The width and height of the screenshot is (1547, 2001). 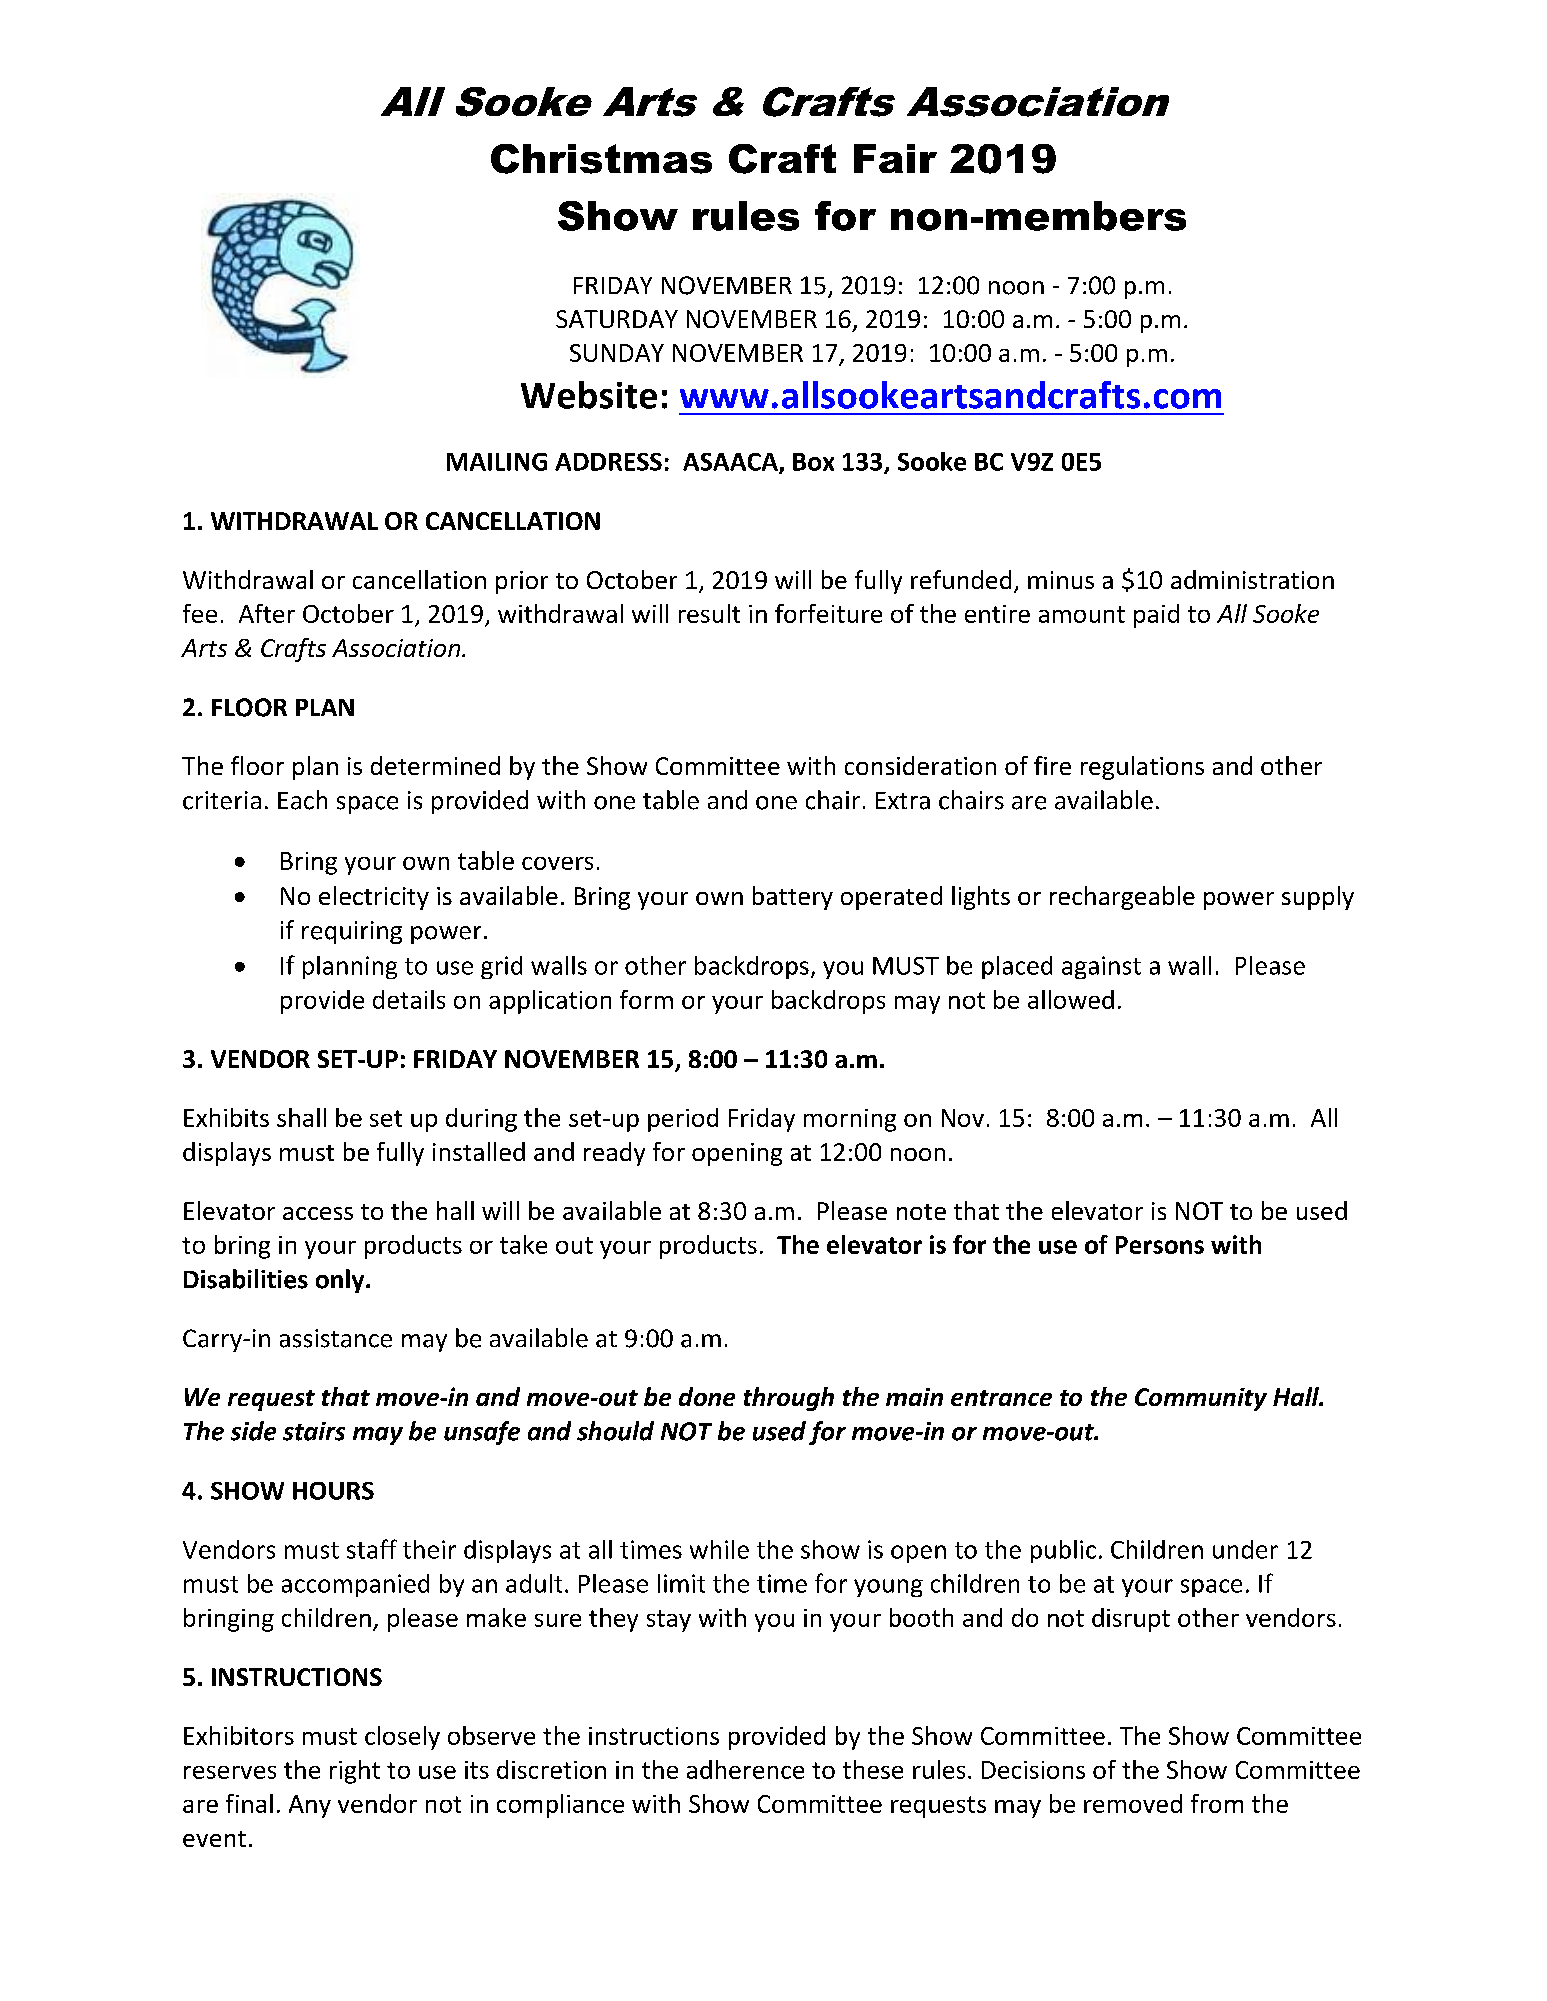 What do you see at coordinates (895, 158) in the screenshot?
I see `Fair` at bounding box center [895, 158].
